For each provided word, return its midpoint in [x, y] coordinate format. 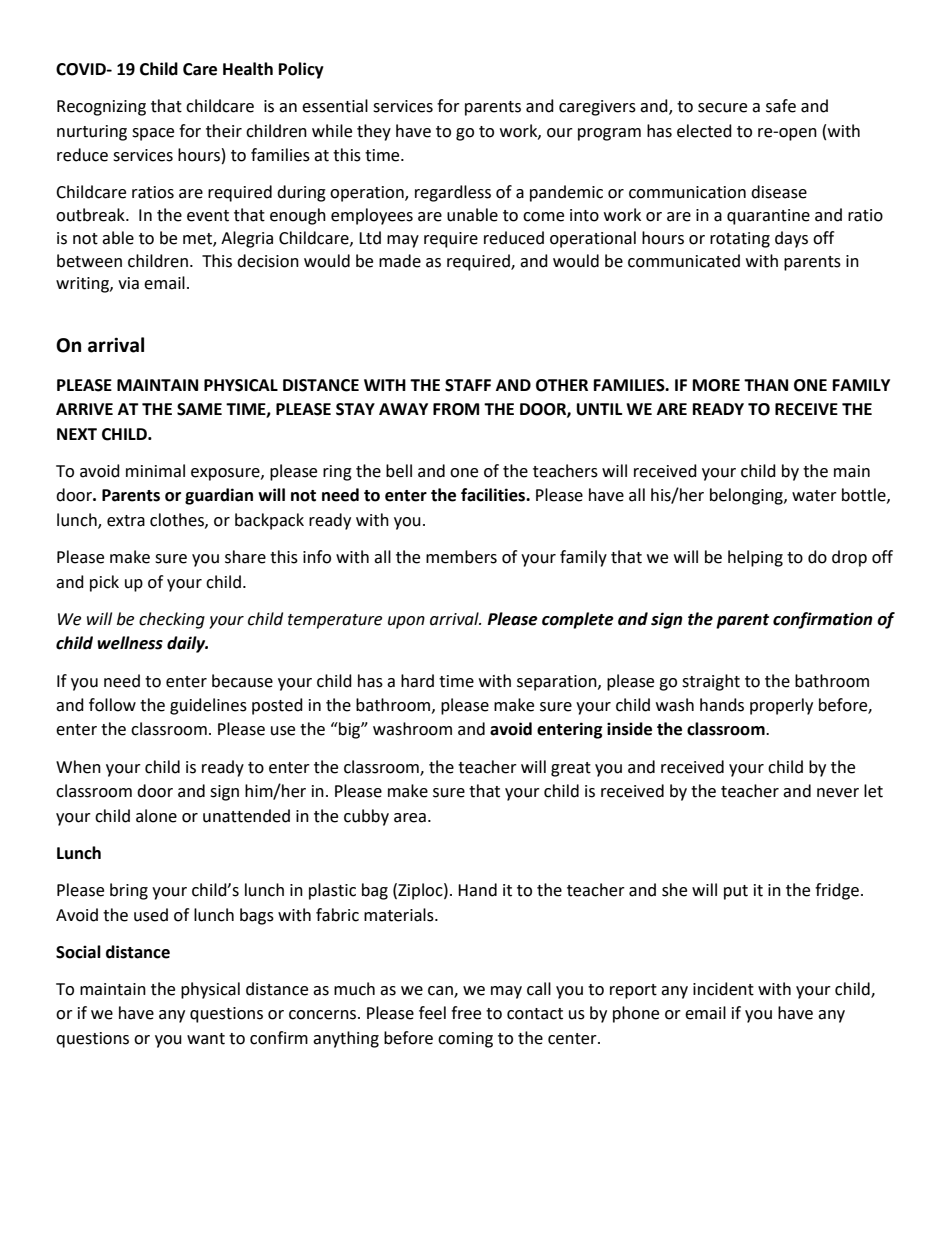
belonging [747, 496]
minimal [155, 471]
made [400, 261]
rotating [740, 240]
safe [781, 106]
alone [156, 816]
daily [187, 644]
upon [406, 622]
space [153, 134]
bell [399, 471]
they [374, 132]
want [206, 1039]
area [410, 818]
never [838, 793]
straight [711, 682]
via [128, 283]
